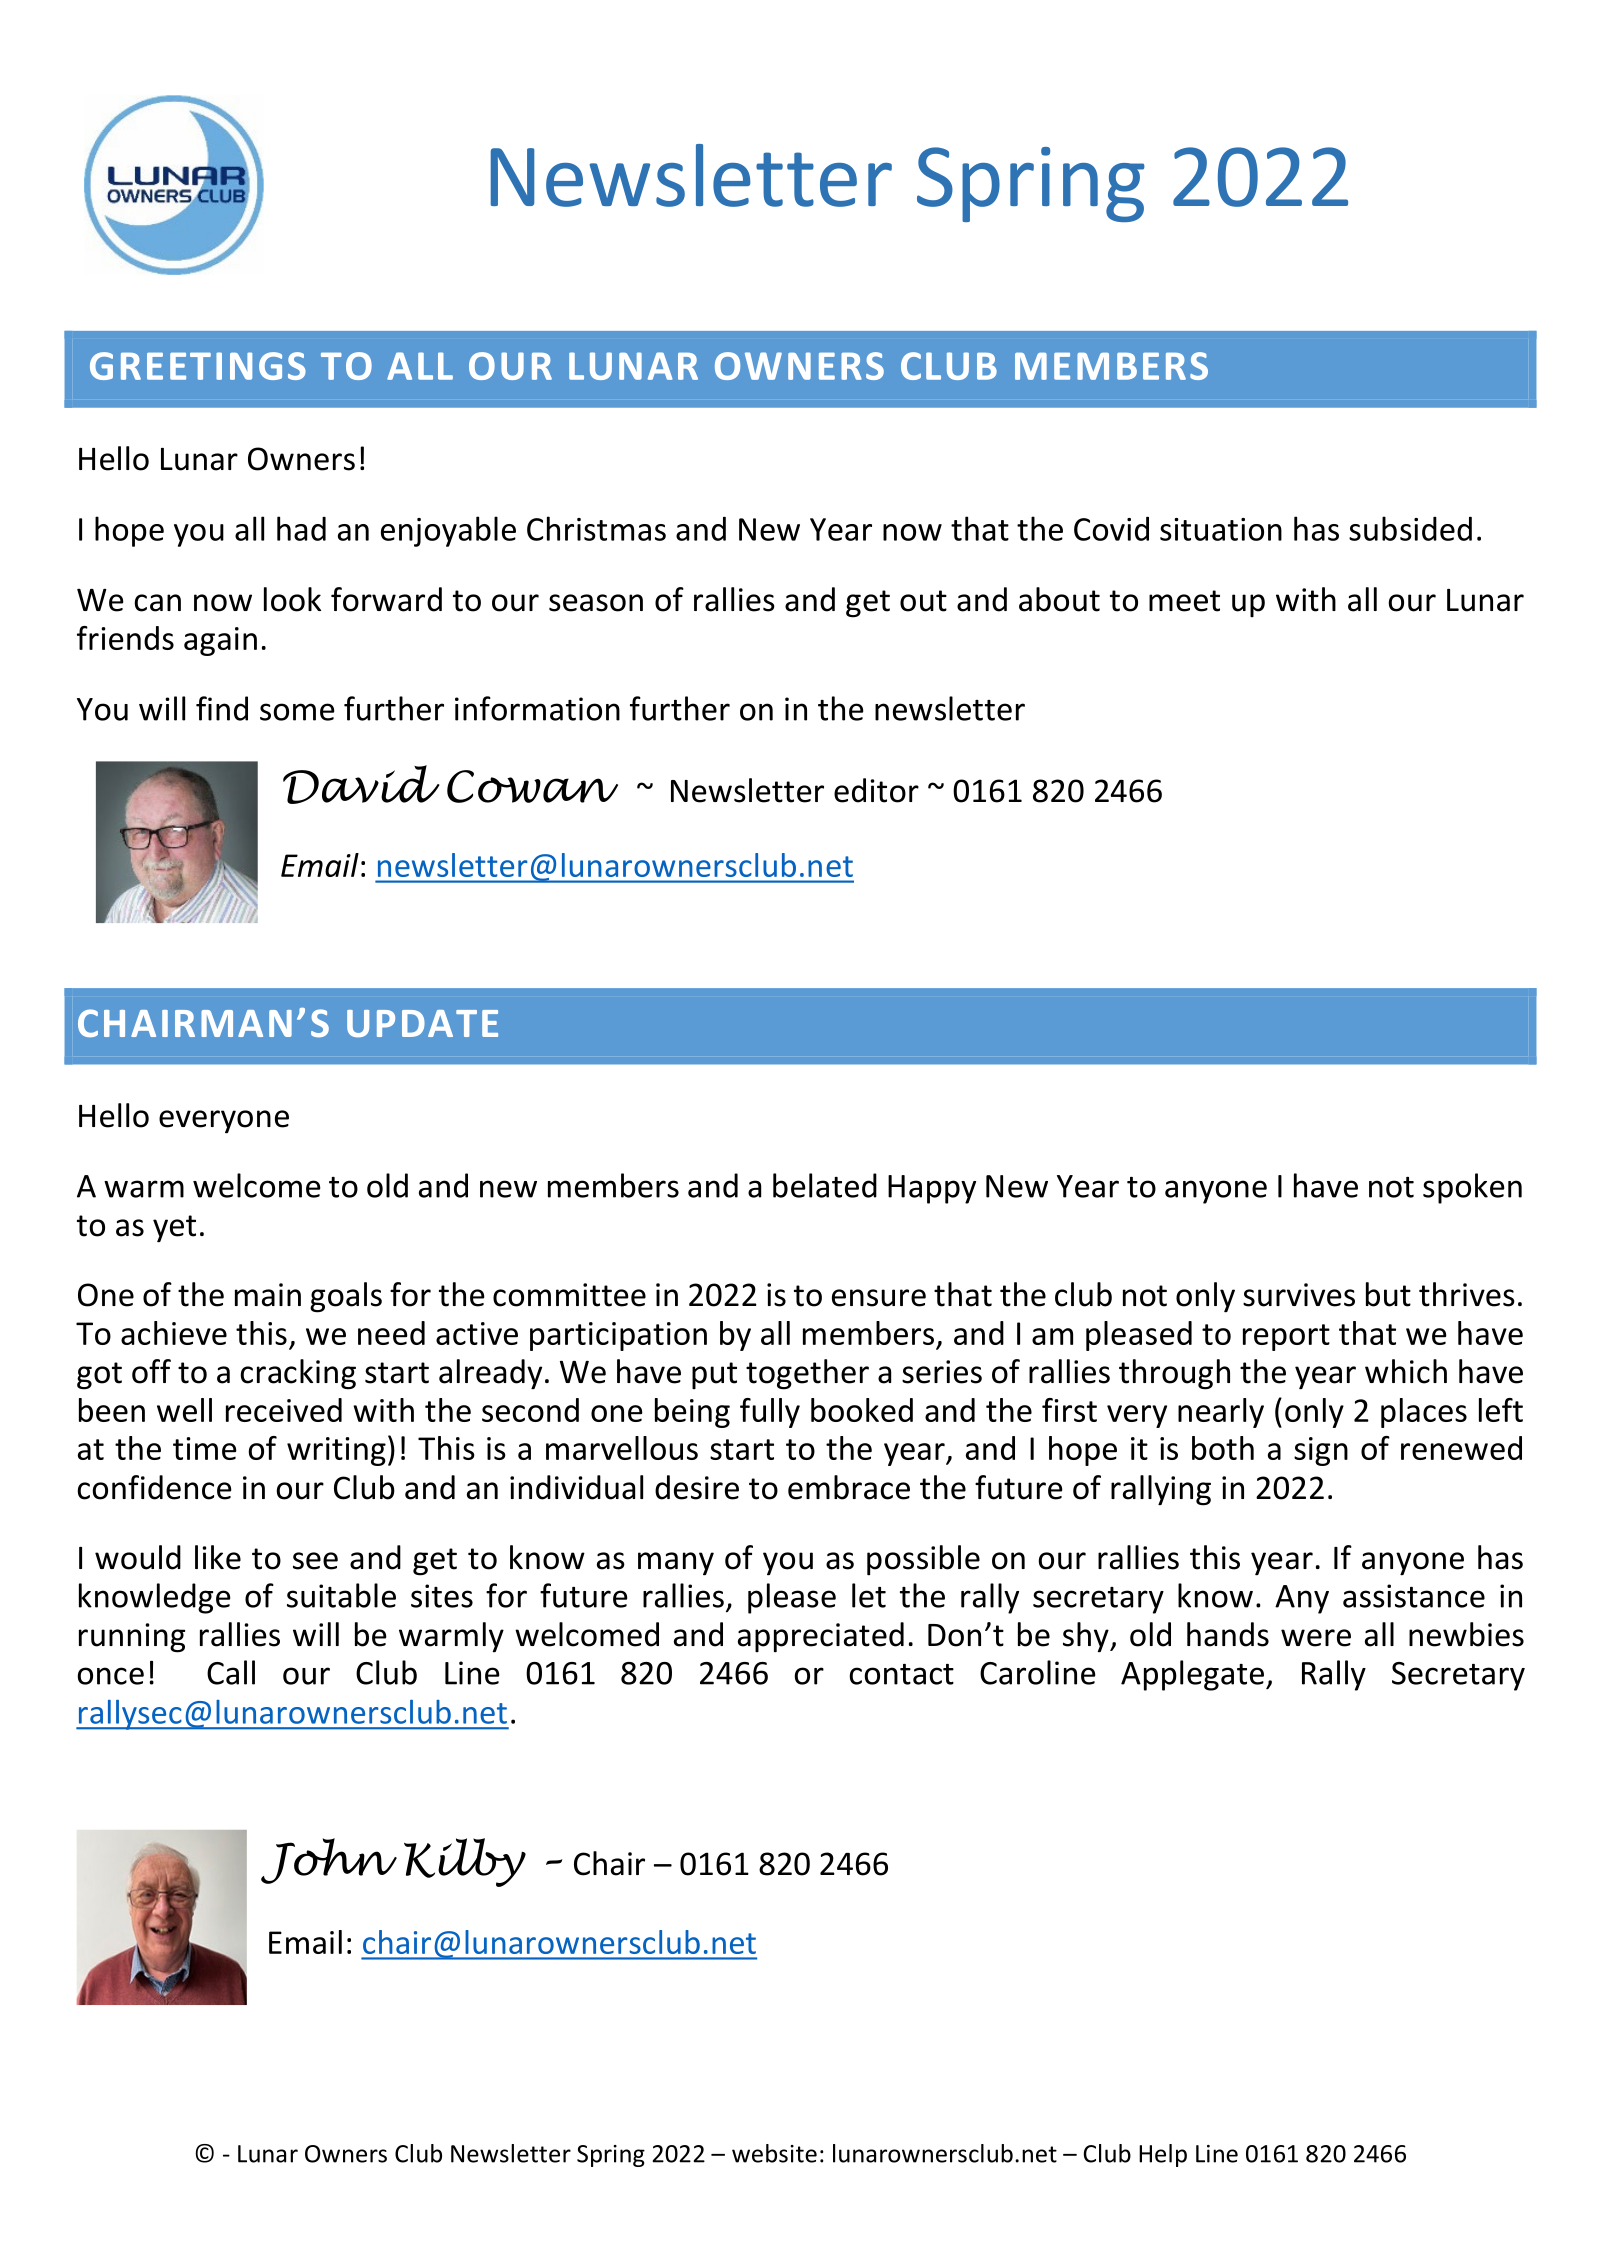  I want to click on survives, so click(1299, 1295).
